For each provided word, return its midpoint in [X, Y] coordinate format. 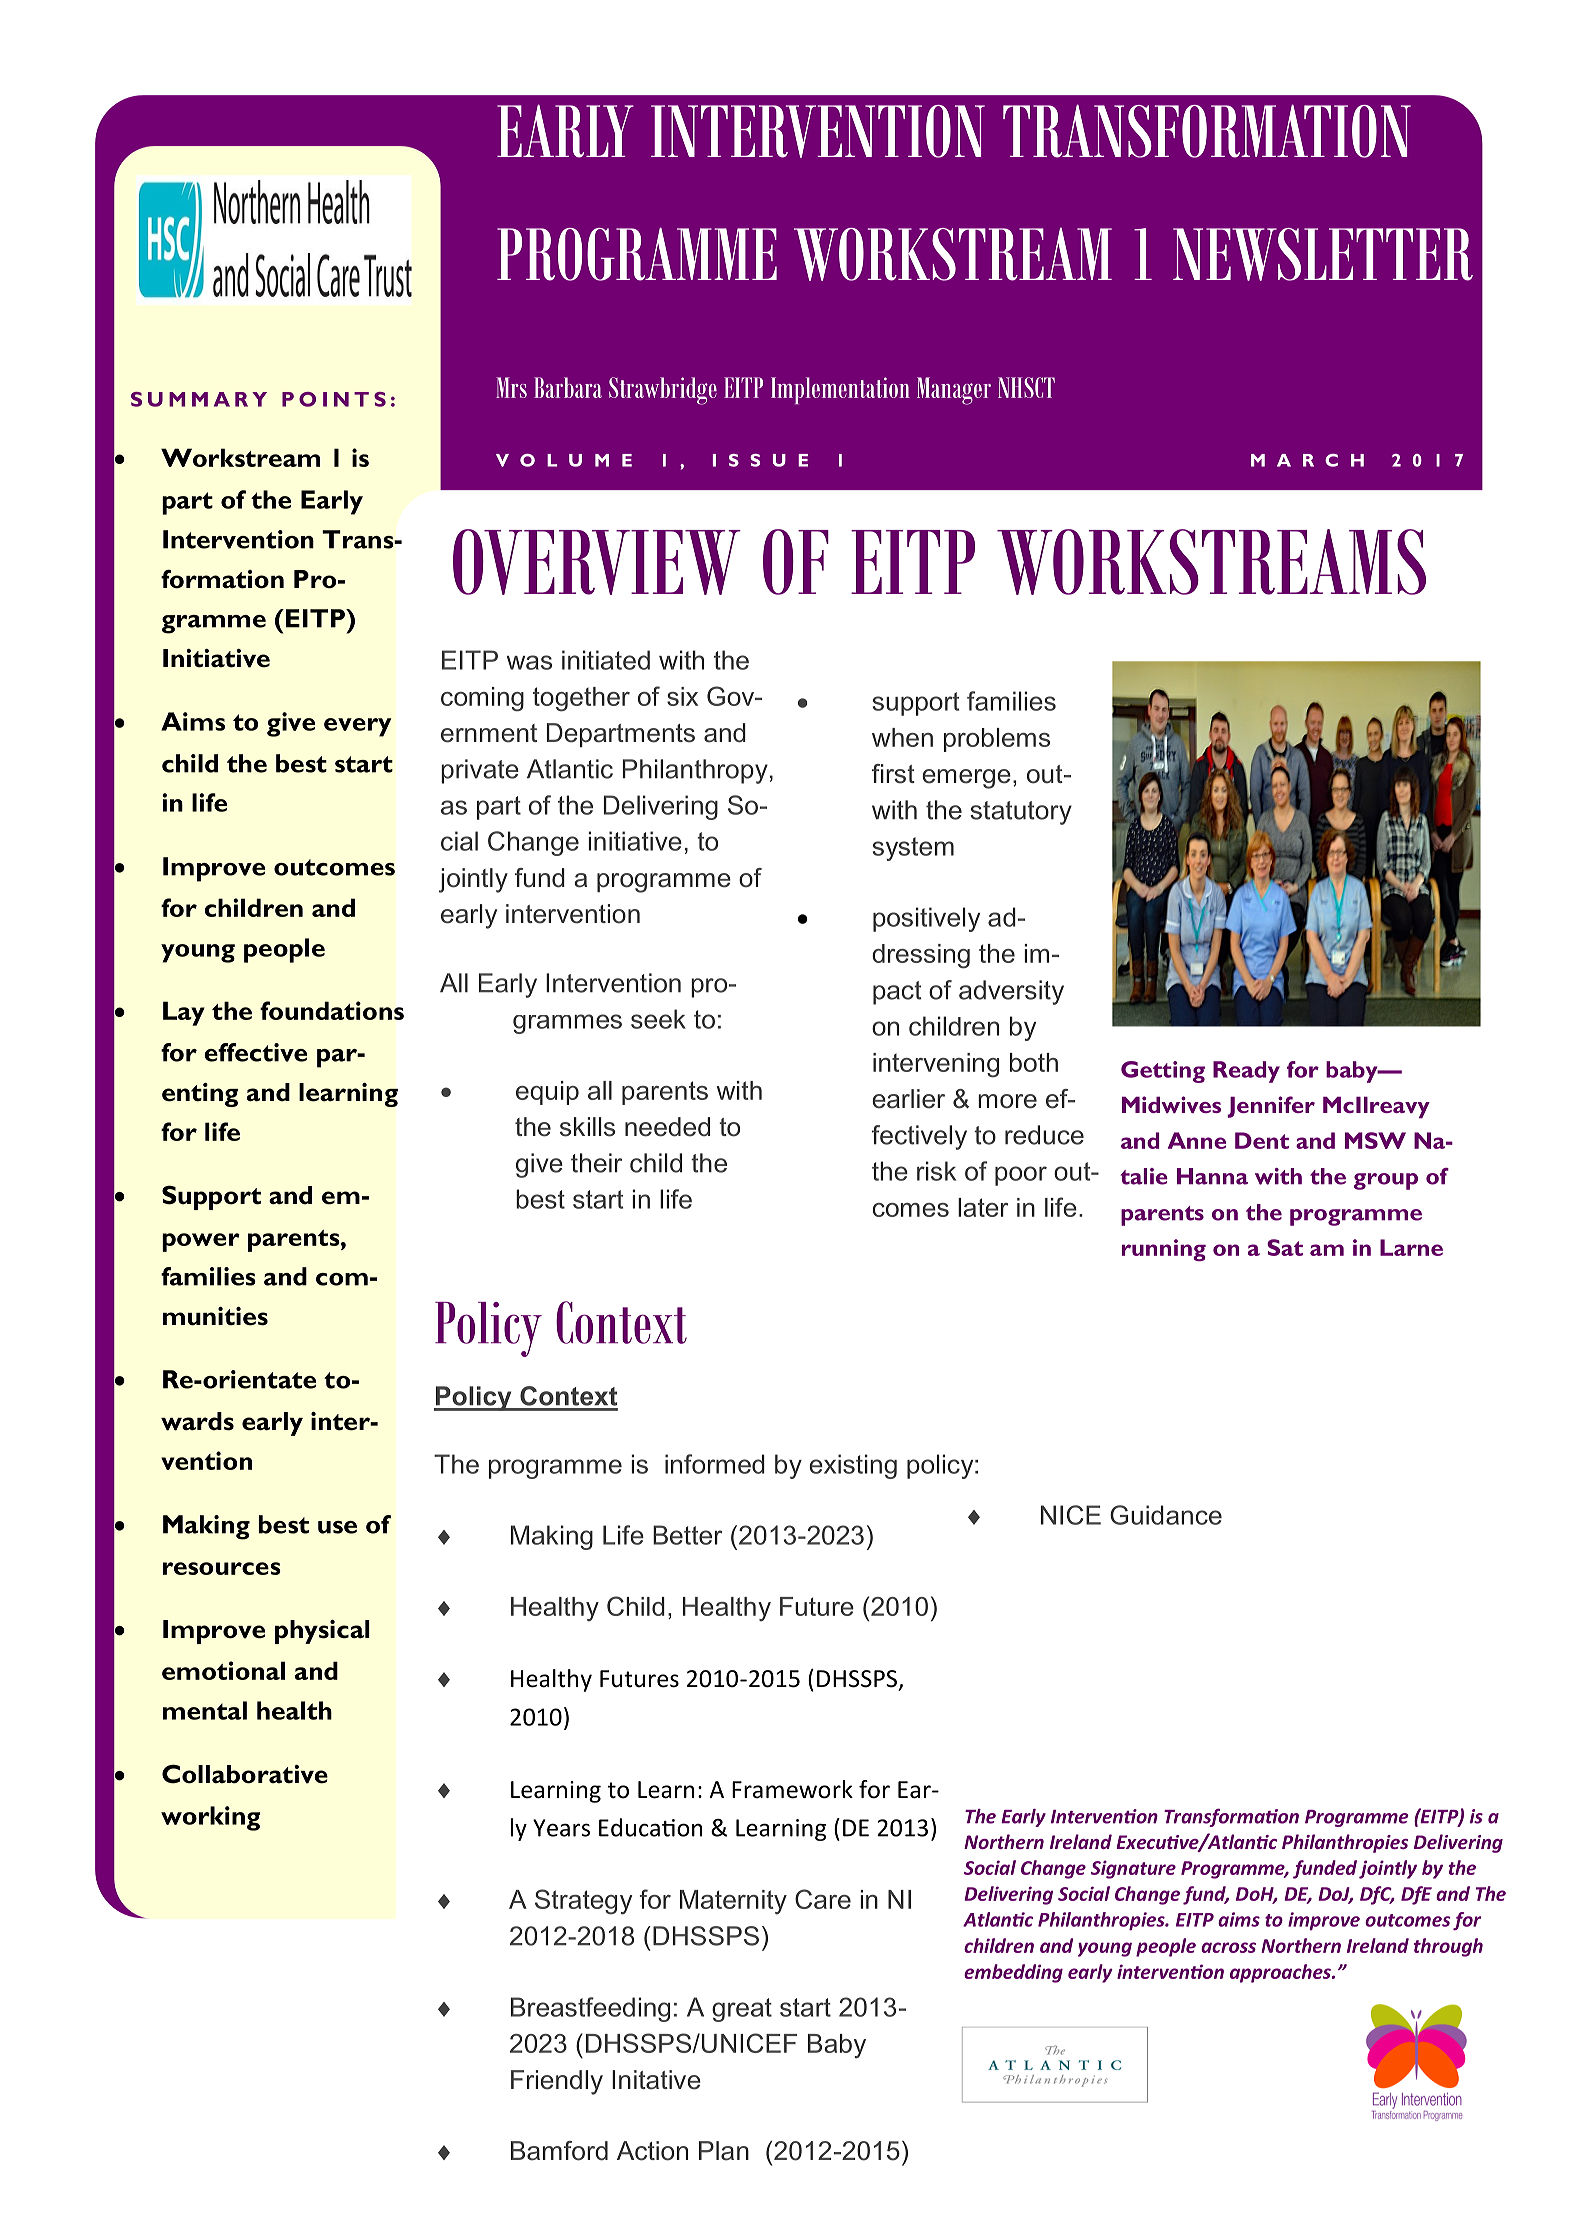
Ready [1246, 1072]
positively [926, 919]
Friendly [557, 2082]
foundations [332, 1010]
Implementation [840, 390]
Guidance [1166, 1515]
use [337, 1527]
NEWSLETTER [1323, 254]
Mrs [511, 387]
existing [853, 1466]
